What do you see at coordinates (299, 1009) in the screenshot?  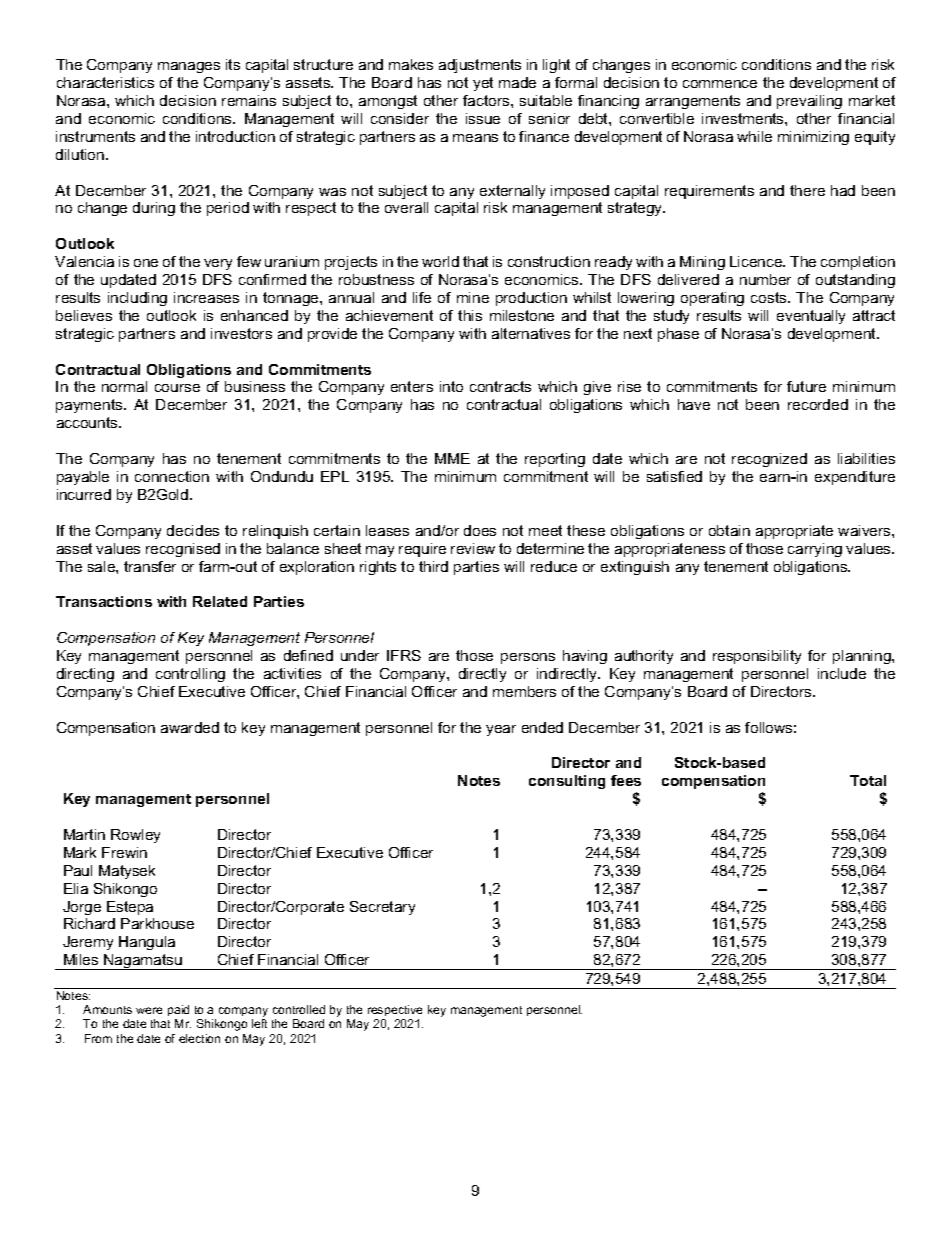 I see `controlled` at bounding box center [299, 1009].
